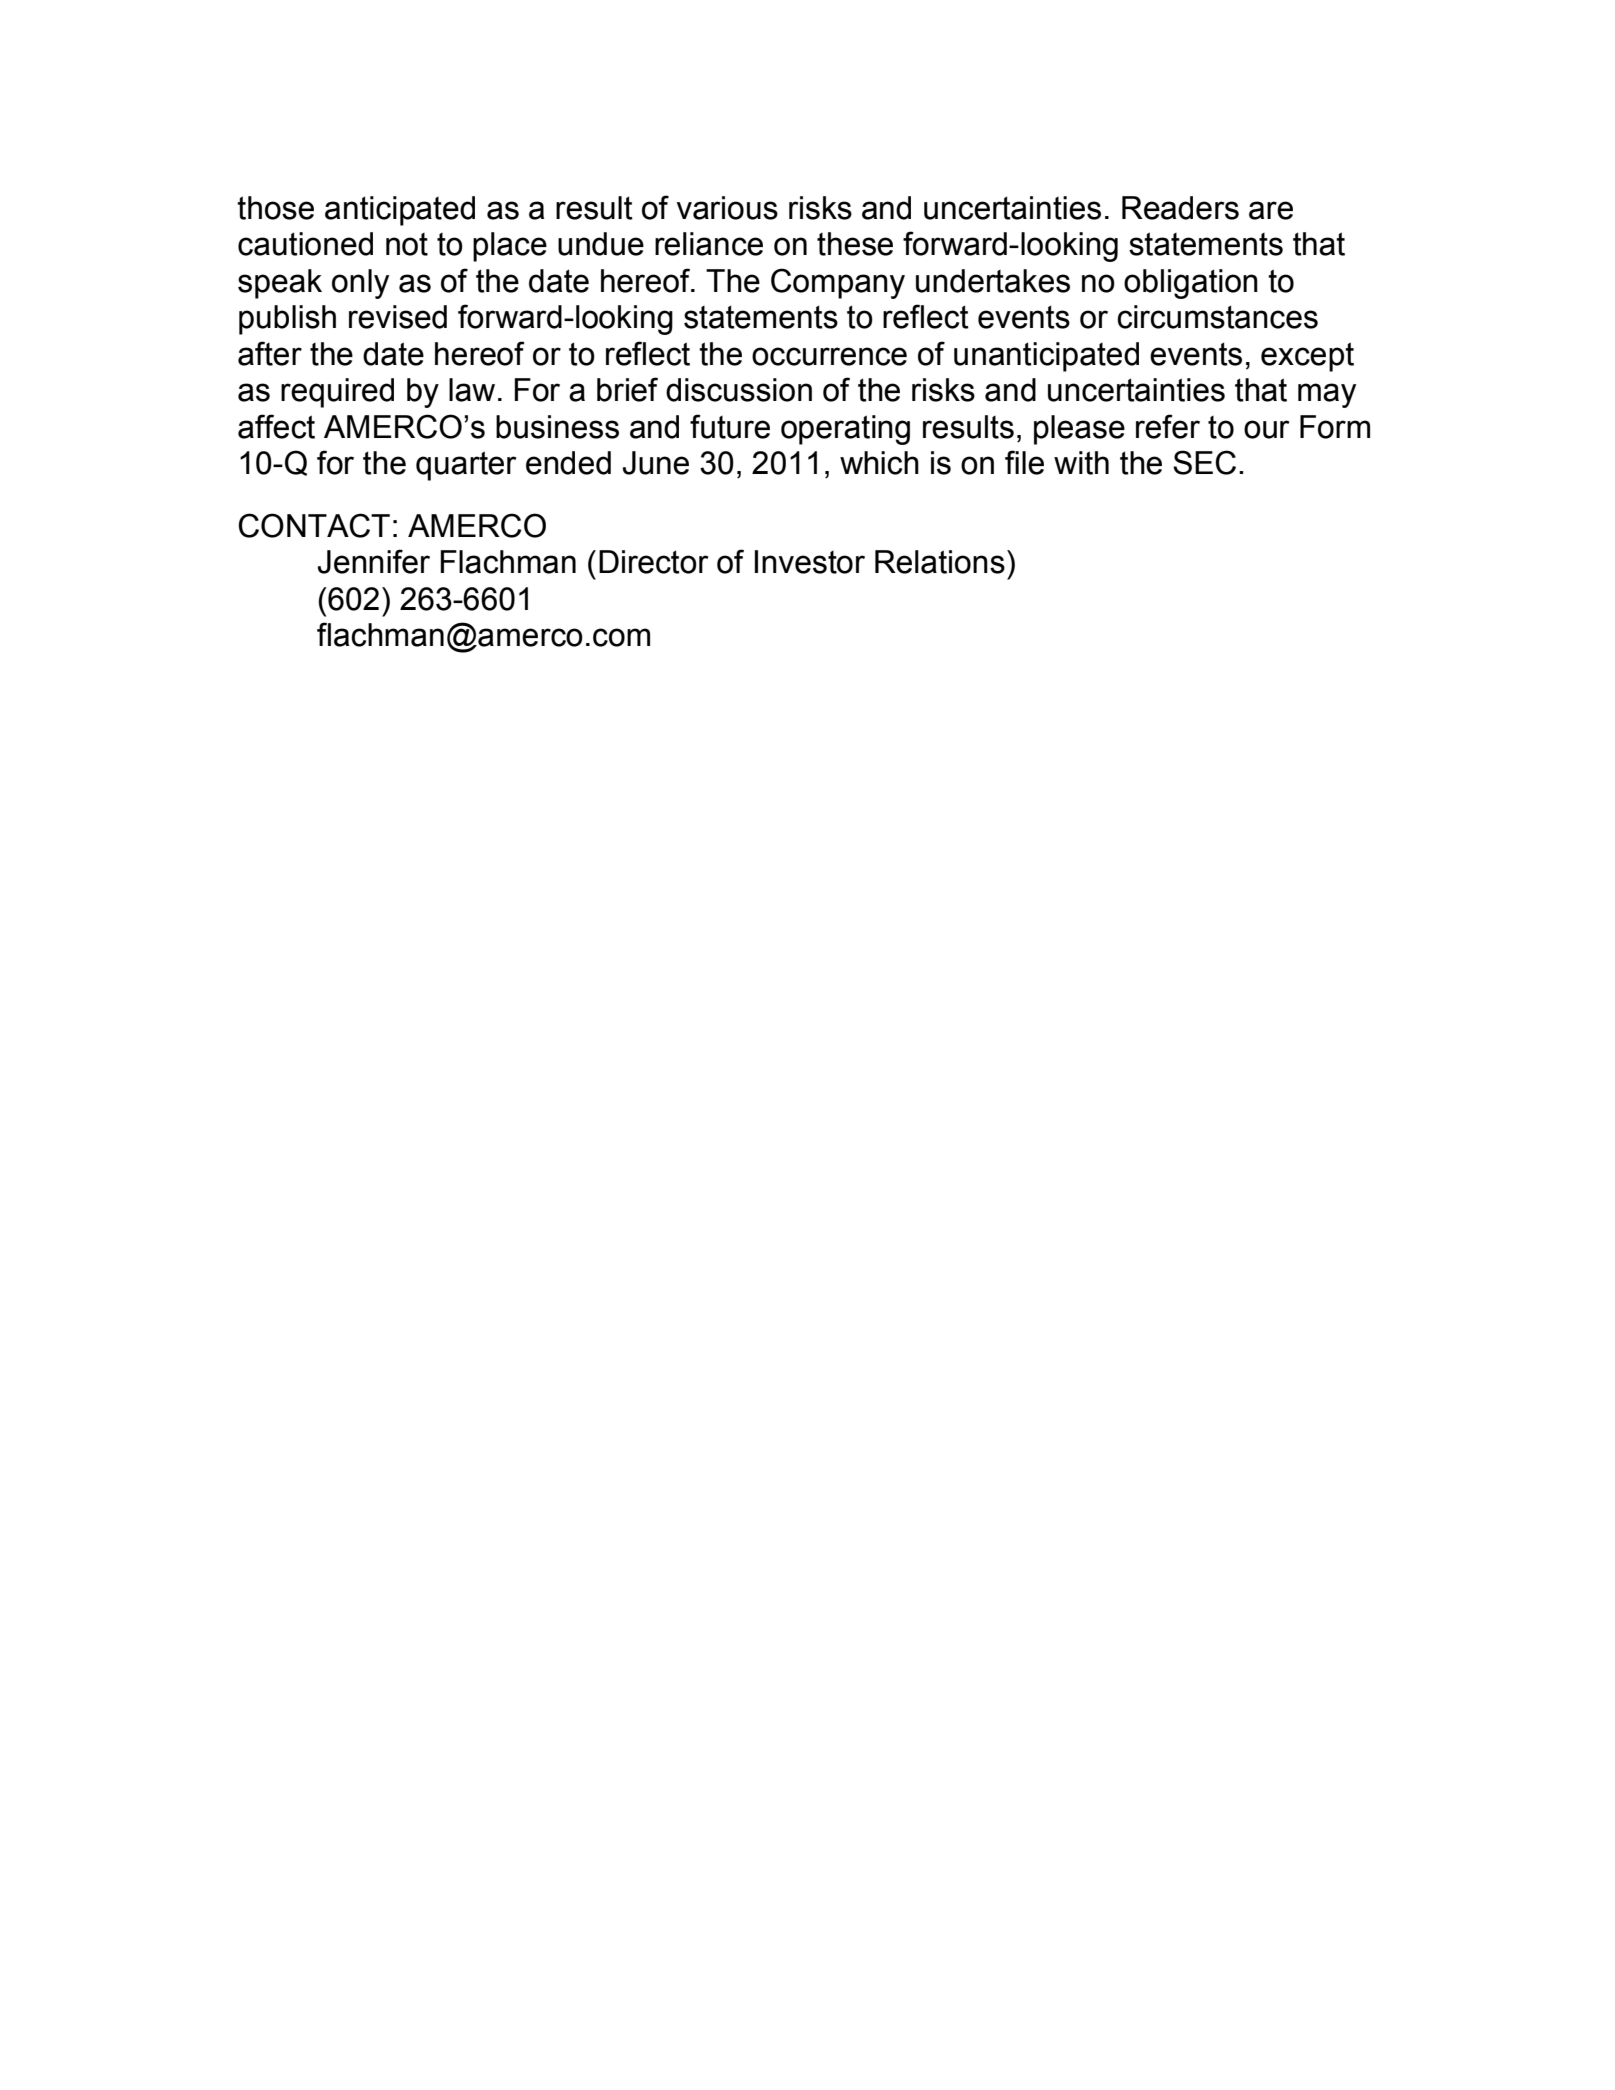  What do you see at coordinates (1180, 208) in the image?
I see `Readers` at bounding box center [1180, 208].
